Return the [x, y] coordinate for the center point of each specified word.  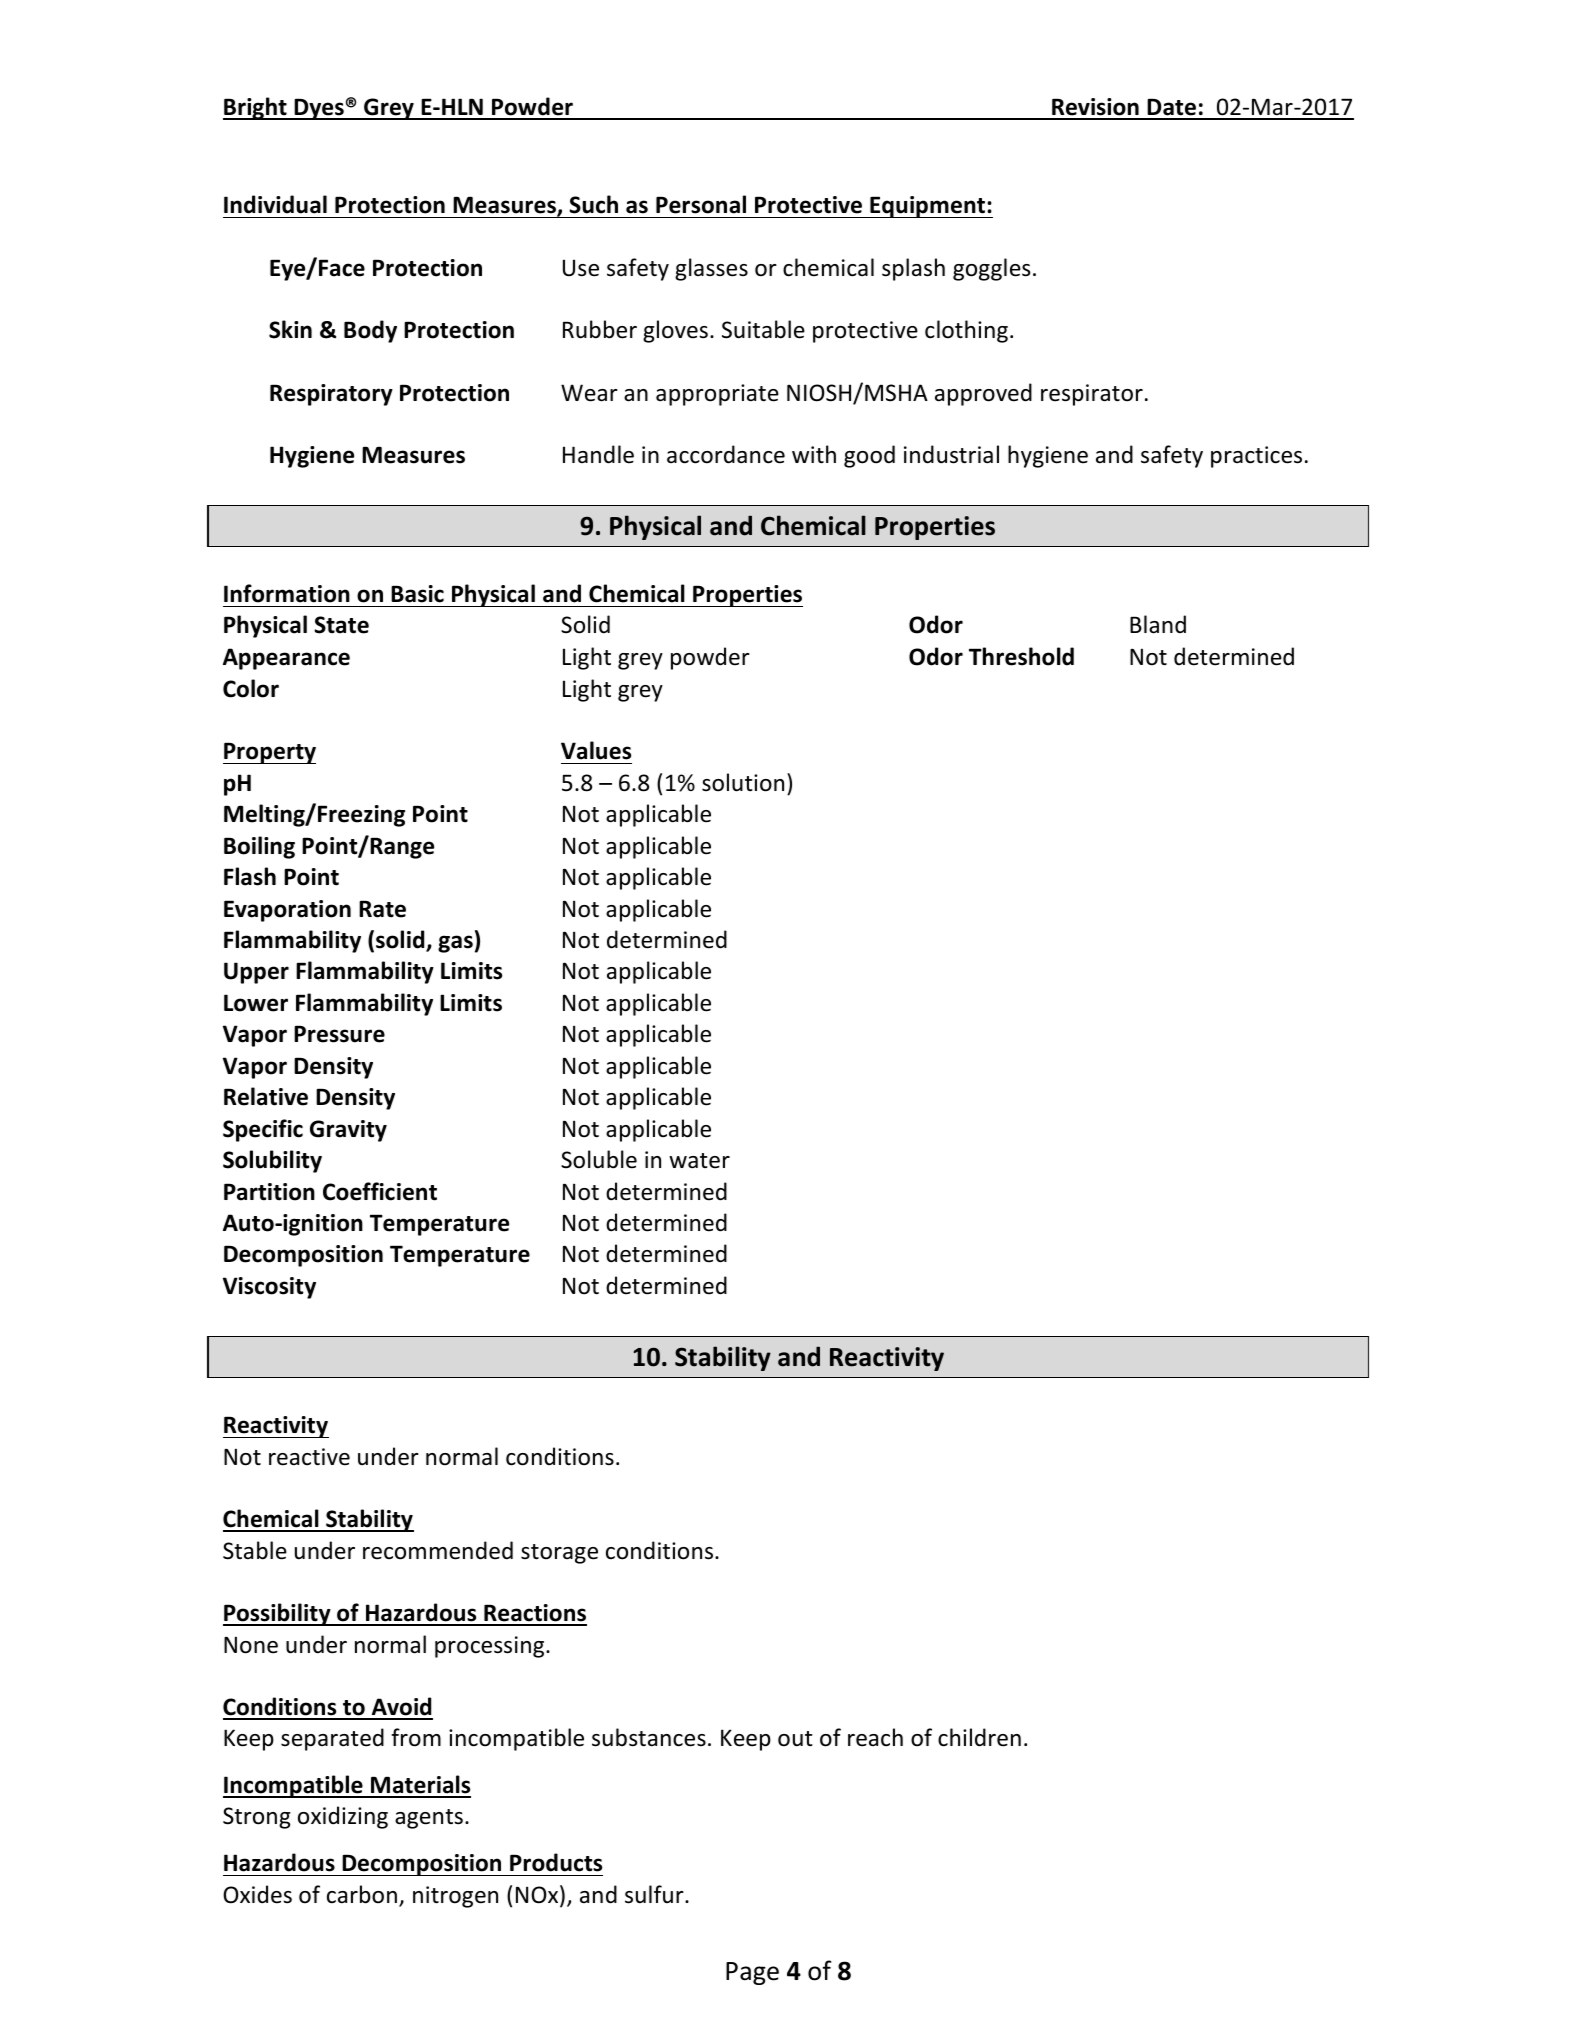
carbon [362, 1894]
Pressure [339, 1034]
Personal [701, 204]
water [699, 1161]
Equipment [928, 207]
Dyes [319, 109]
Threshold [1021, 656]
